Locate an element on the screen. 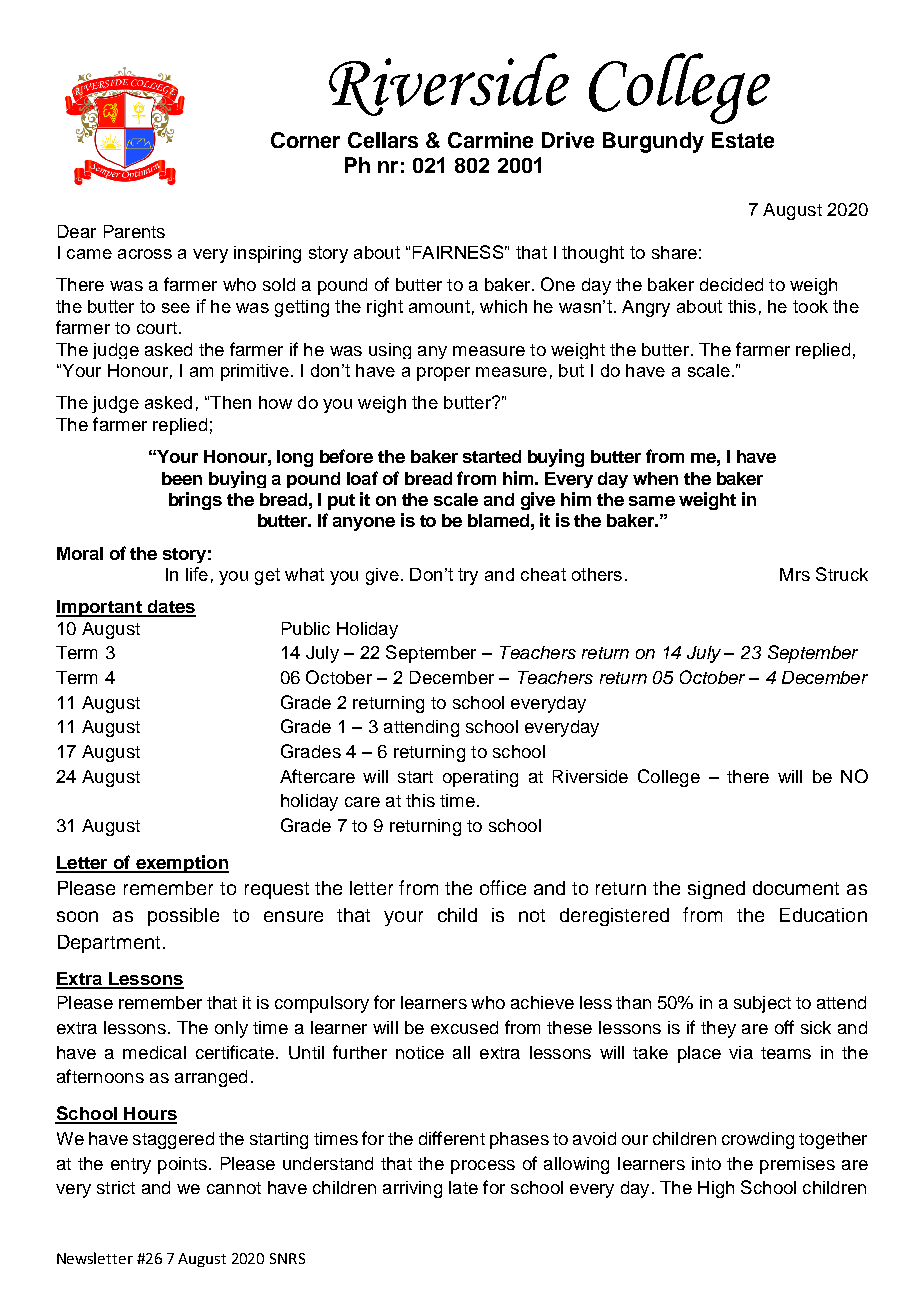 Image resolution: width=924 pixels, height=1309 pixels. points is located at coordinates (182, 1165).
